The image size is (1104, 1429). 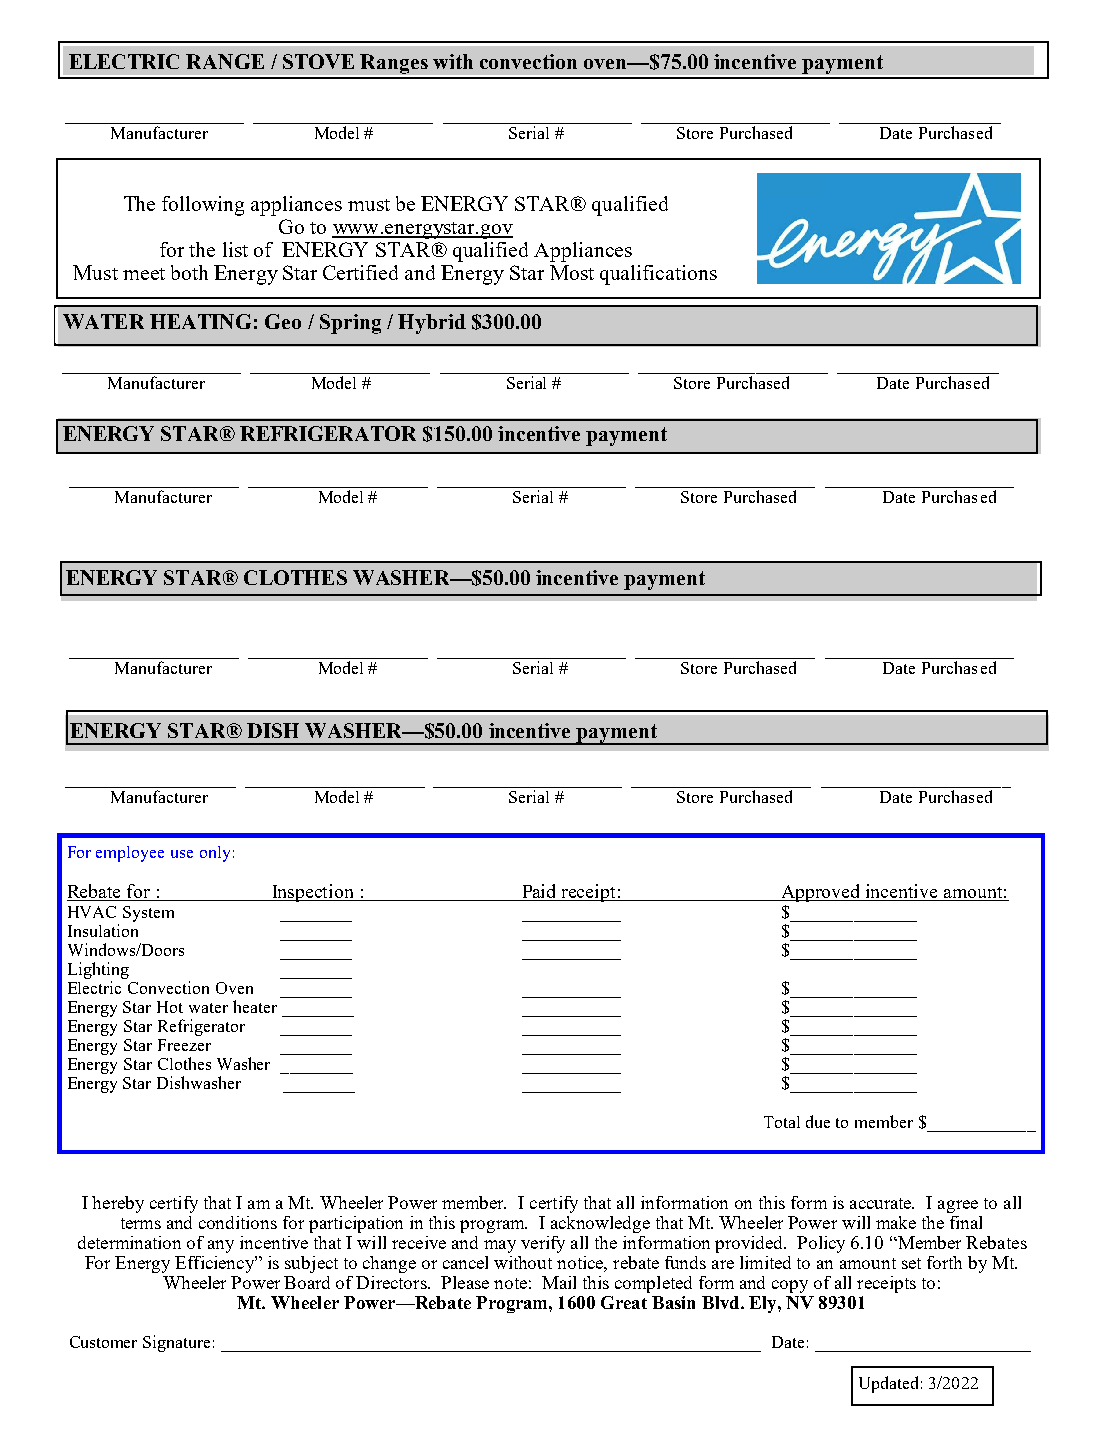 I want to click on note, so click(x=510, y=1283).
